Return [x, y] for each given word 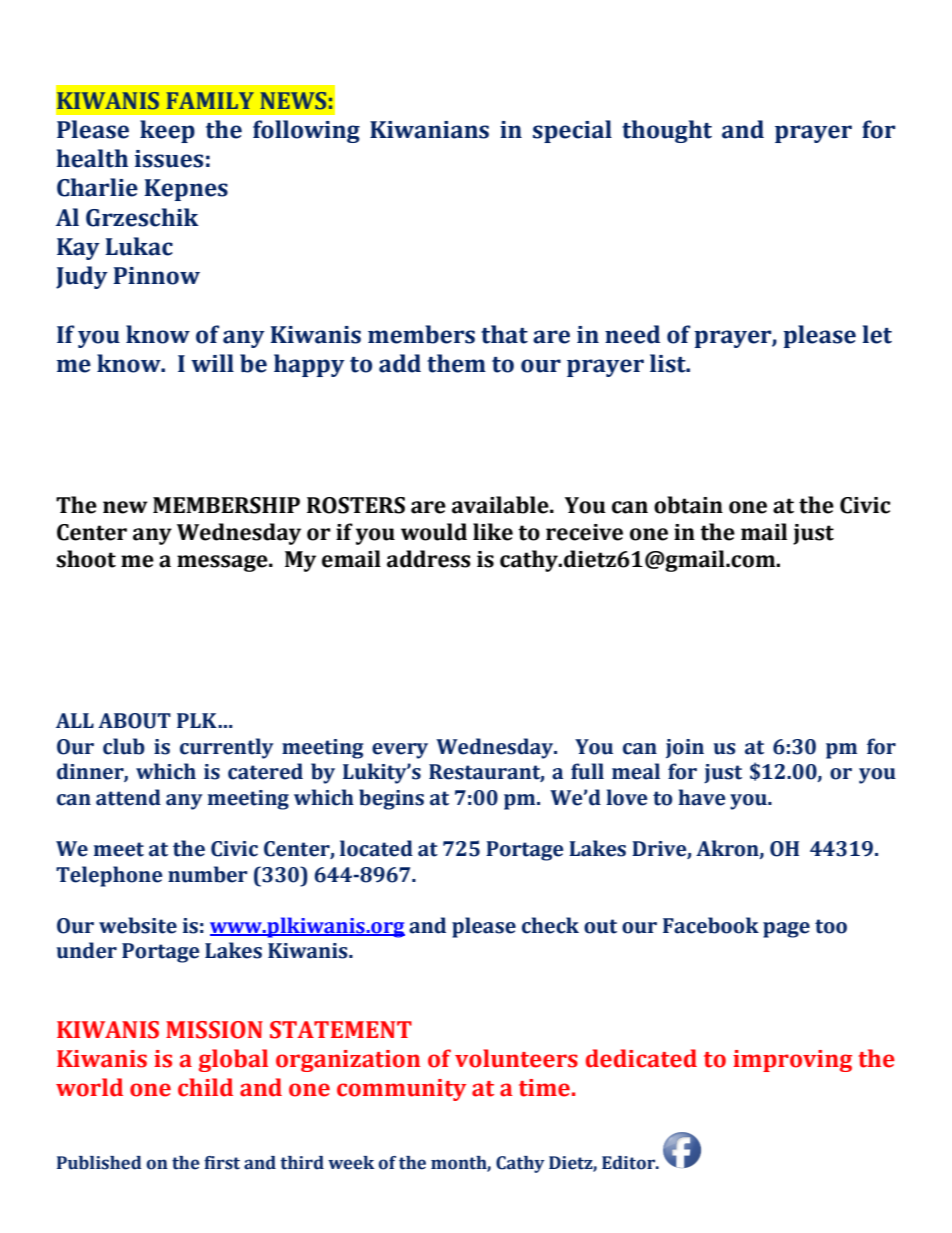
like [493, 532]
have [701, 797]
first [222, 1163]
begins [391, 799]
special [572, 131]
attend [128, 797]
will [212, 363]
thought [667, 131]
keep [167, 131]
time [544, 1088]
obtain [688, 505]
